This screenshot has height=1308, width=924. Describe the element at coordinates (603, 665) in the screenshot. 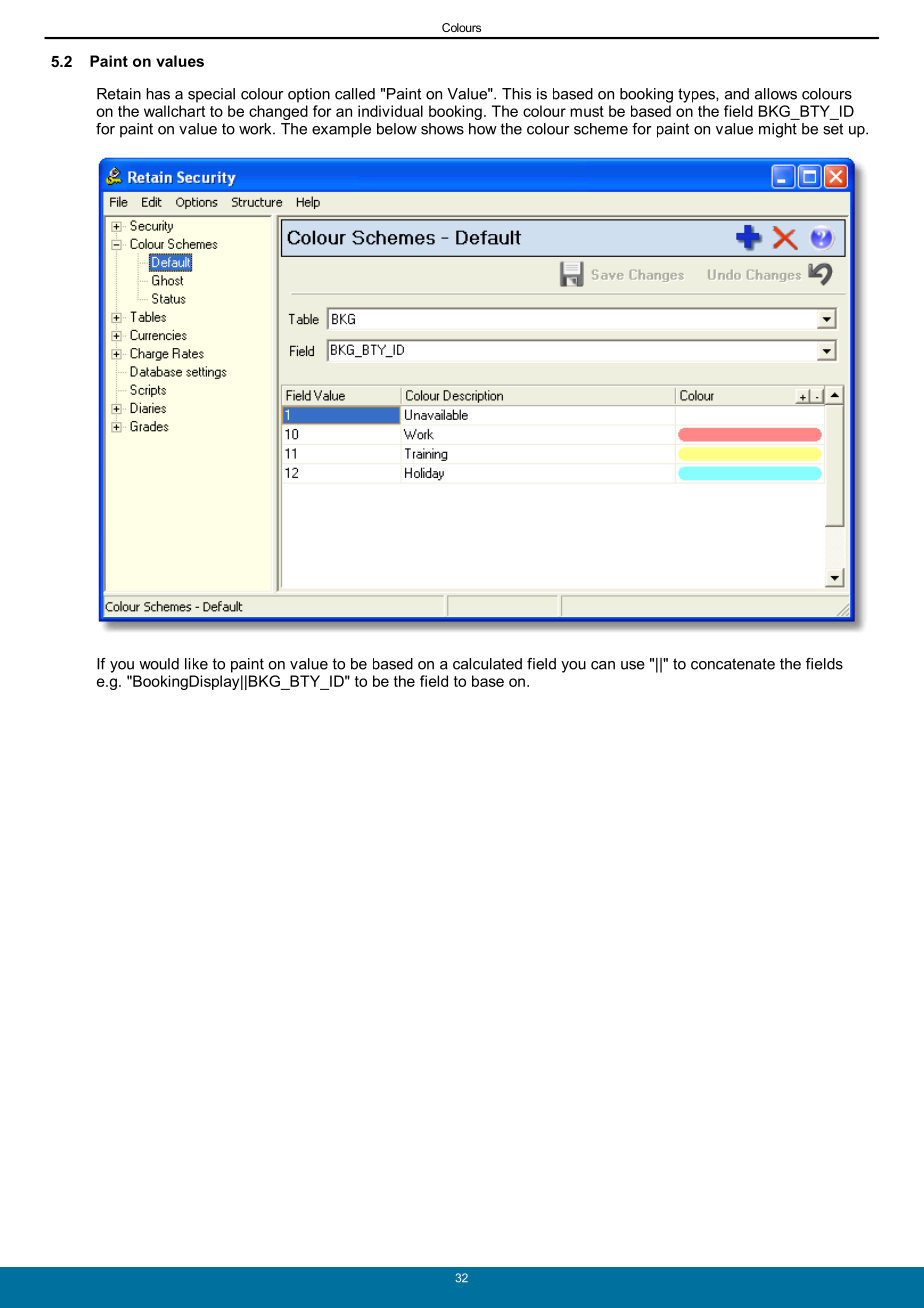

I see `can` at that location.
